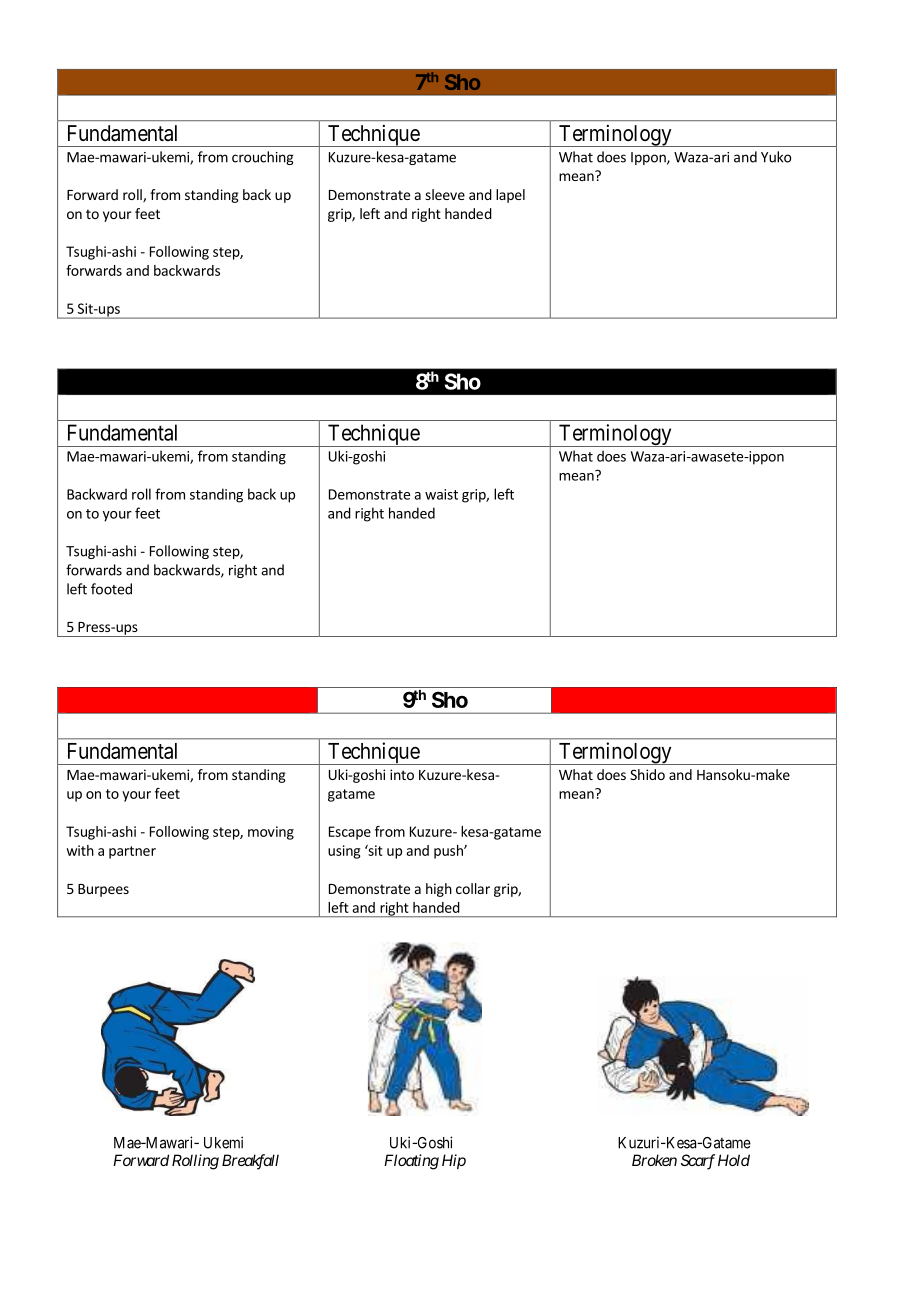 This screenshot has width=924, height=1307. What do you see at coordinates (445, 194) in the screenshot?
I see `sleeve` at bounding box center [445, 194].
